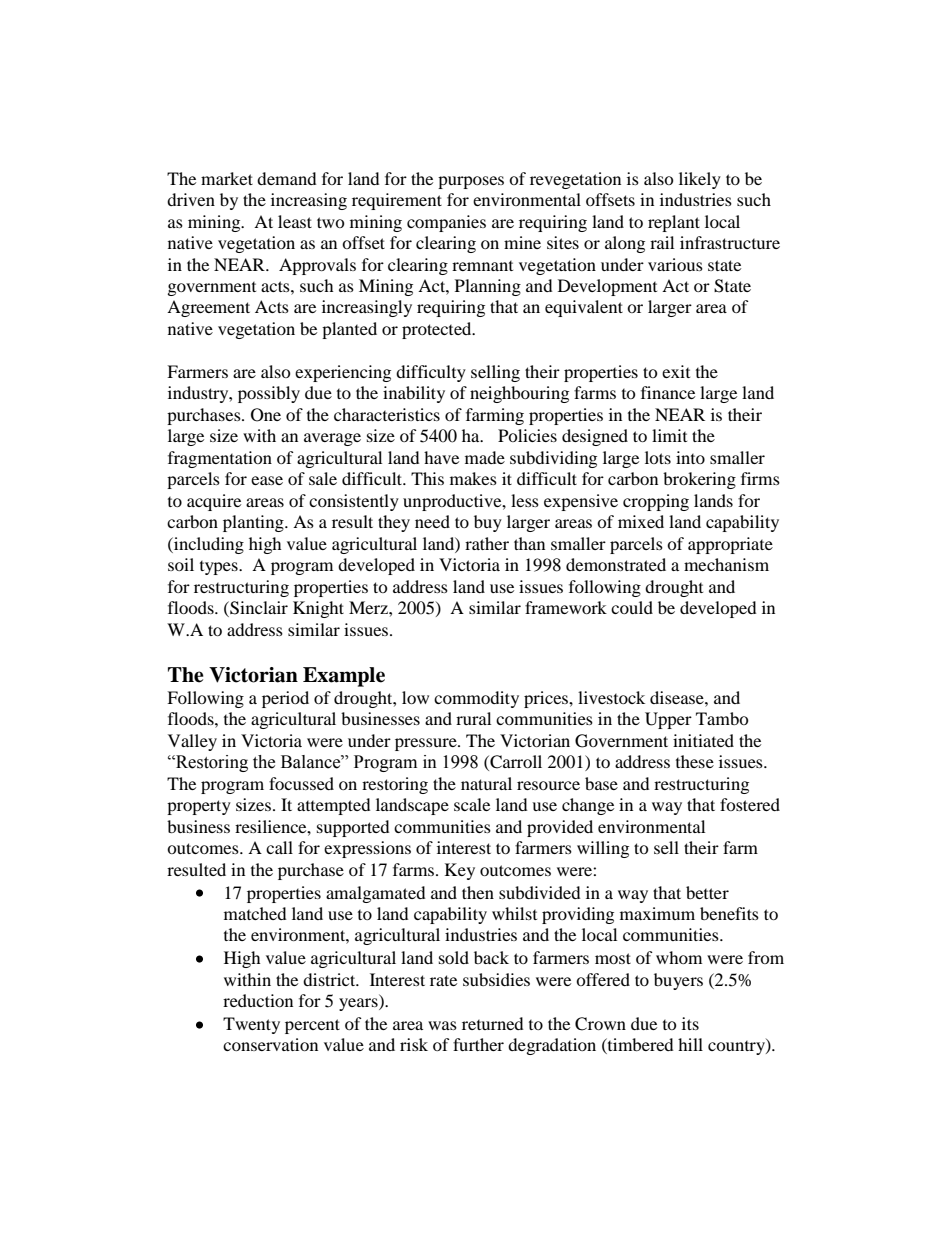 The height and width of the screenshot is (1233, 952). Describe the element at coordinates (668, 392) in the screenshot. I see `finance` at that location.
